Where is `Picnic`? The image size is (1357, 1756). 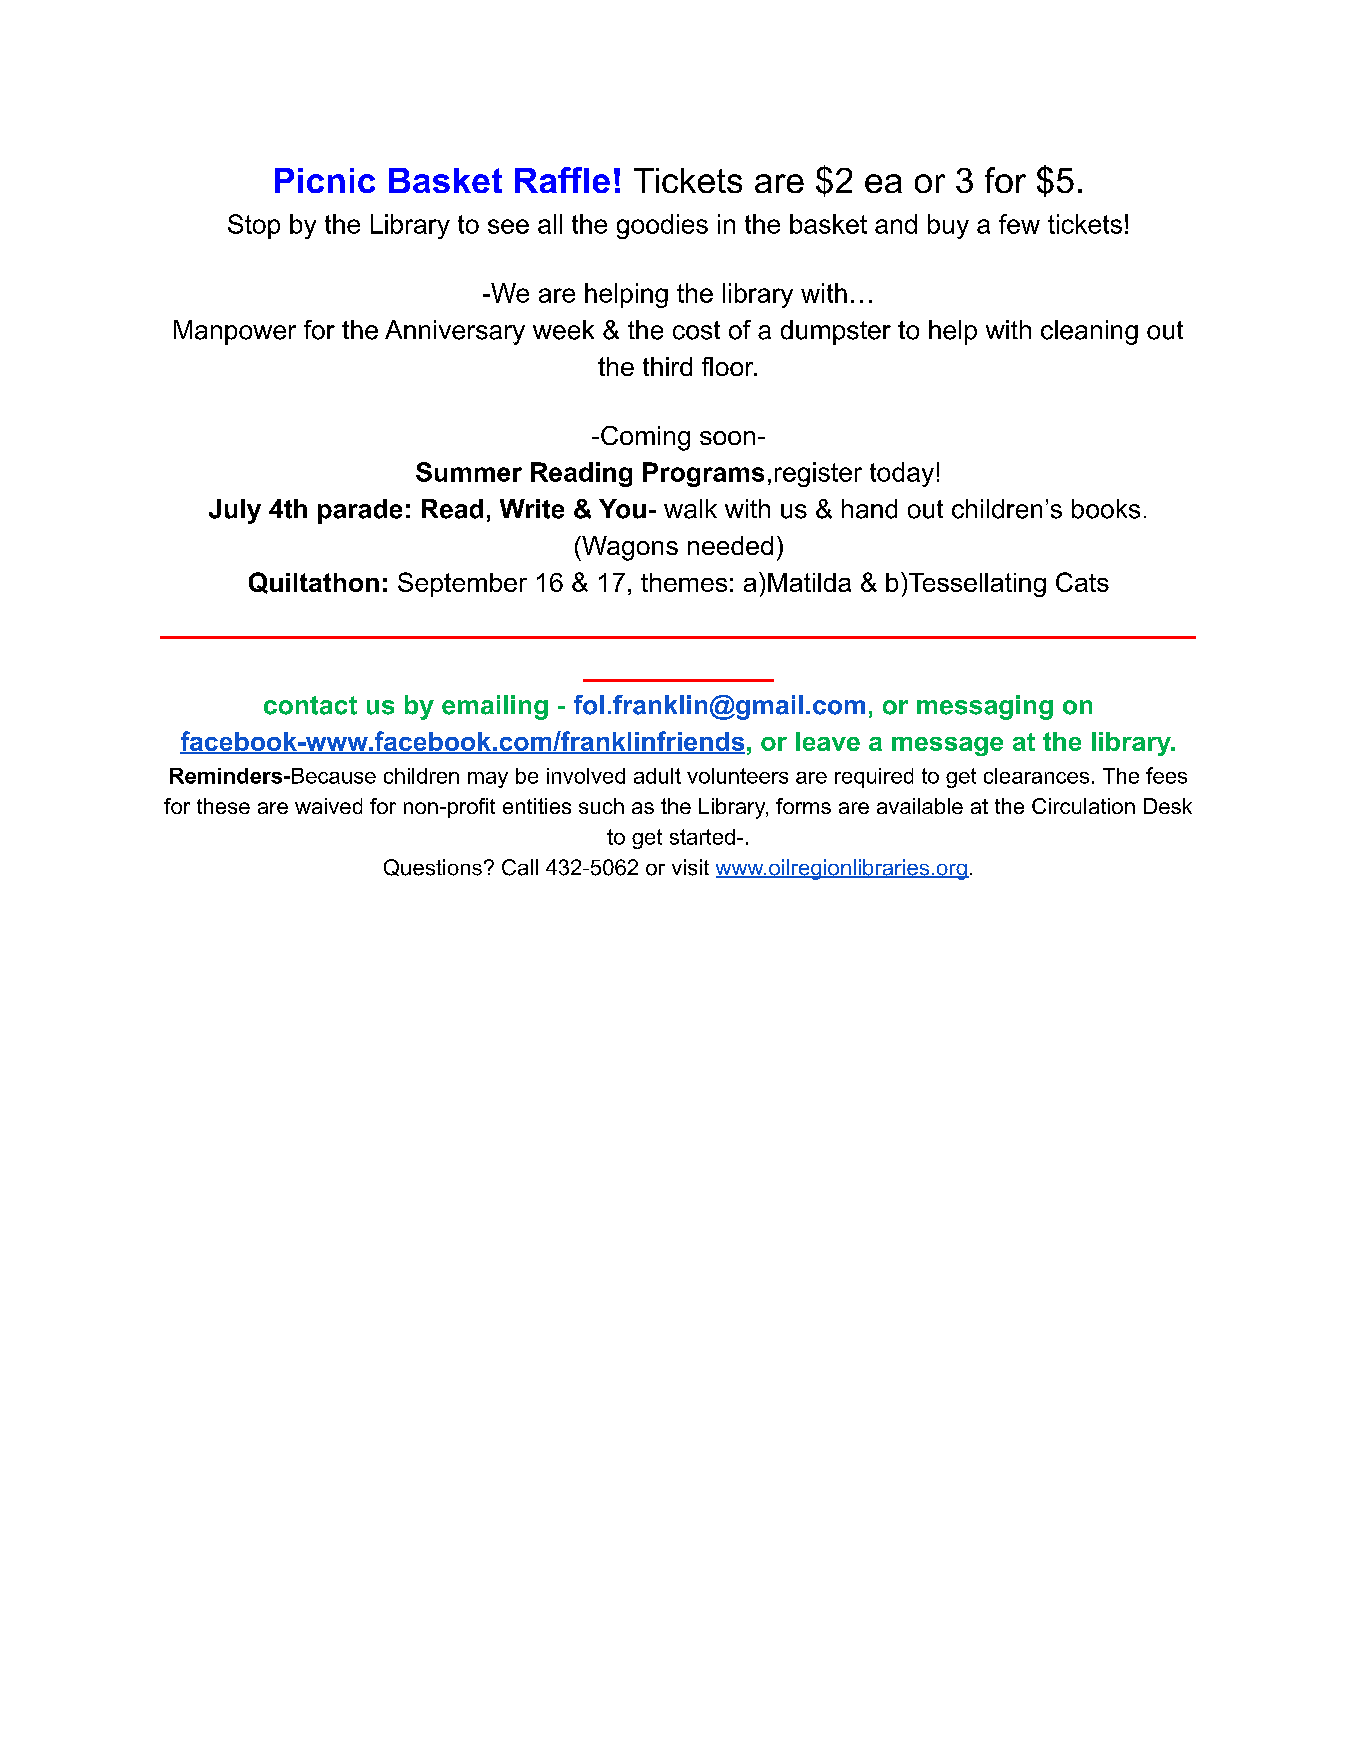
Picnic is located at coordinates (325, 180).
